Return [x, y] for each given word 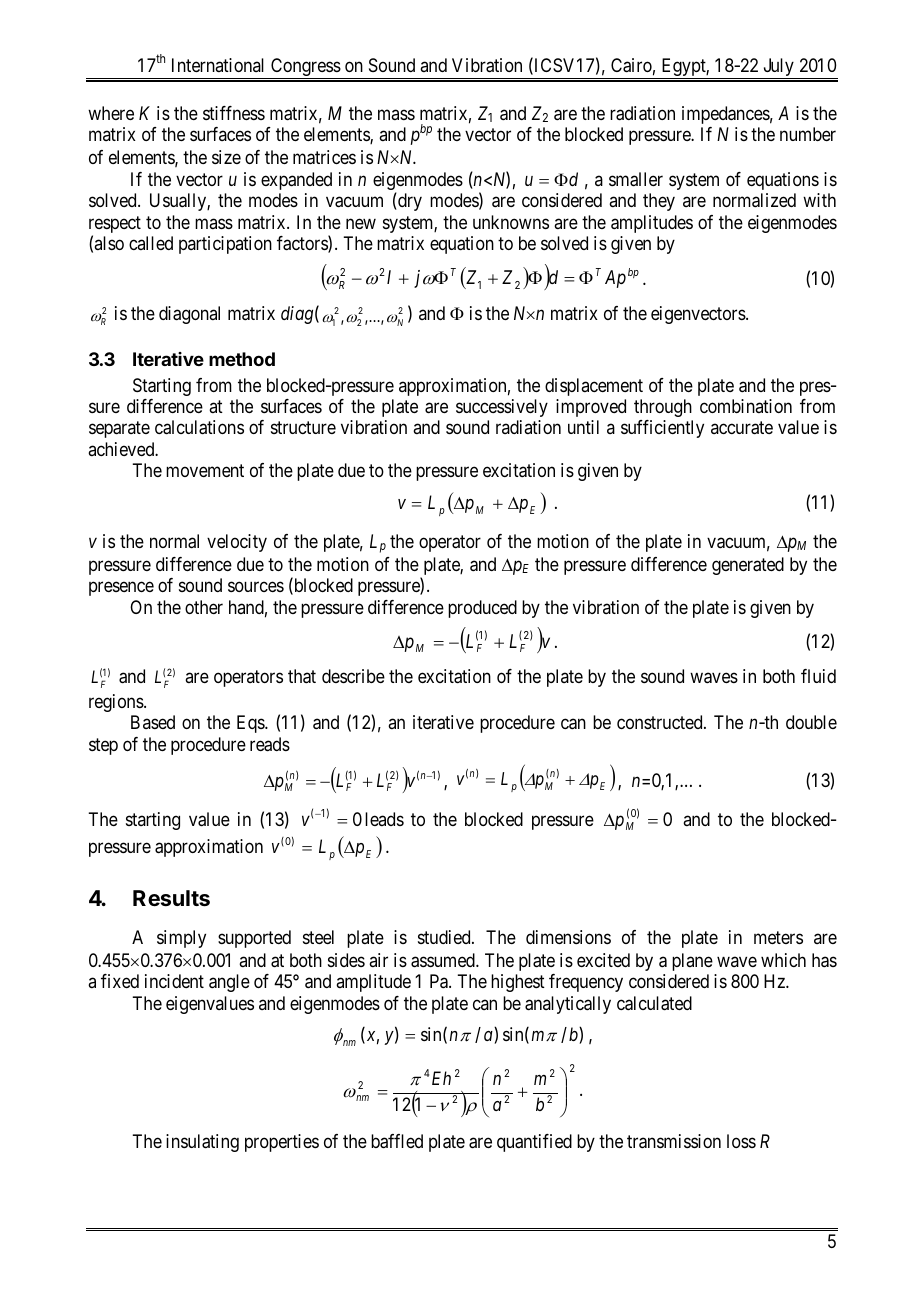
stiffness [234, 113]
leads [384, 819]
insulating [202, 1143]
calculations [199, 427]
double [811, 722]
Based [153, 722]
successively [502, 408]
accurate [742, 428]
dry [409, 202]
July [778, 68]
